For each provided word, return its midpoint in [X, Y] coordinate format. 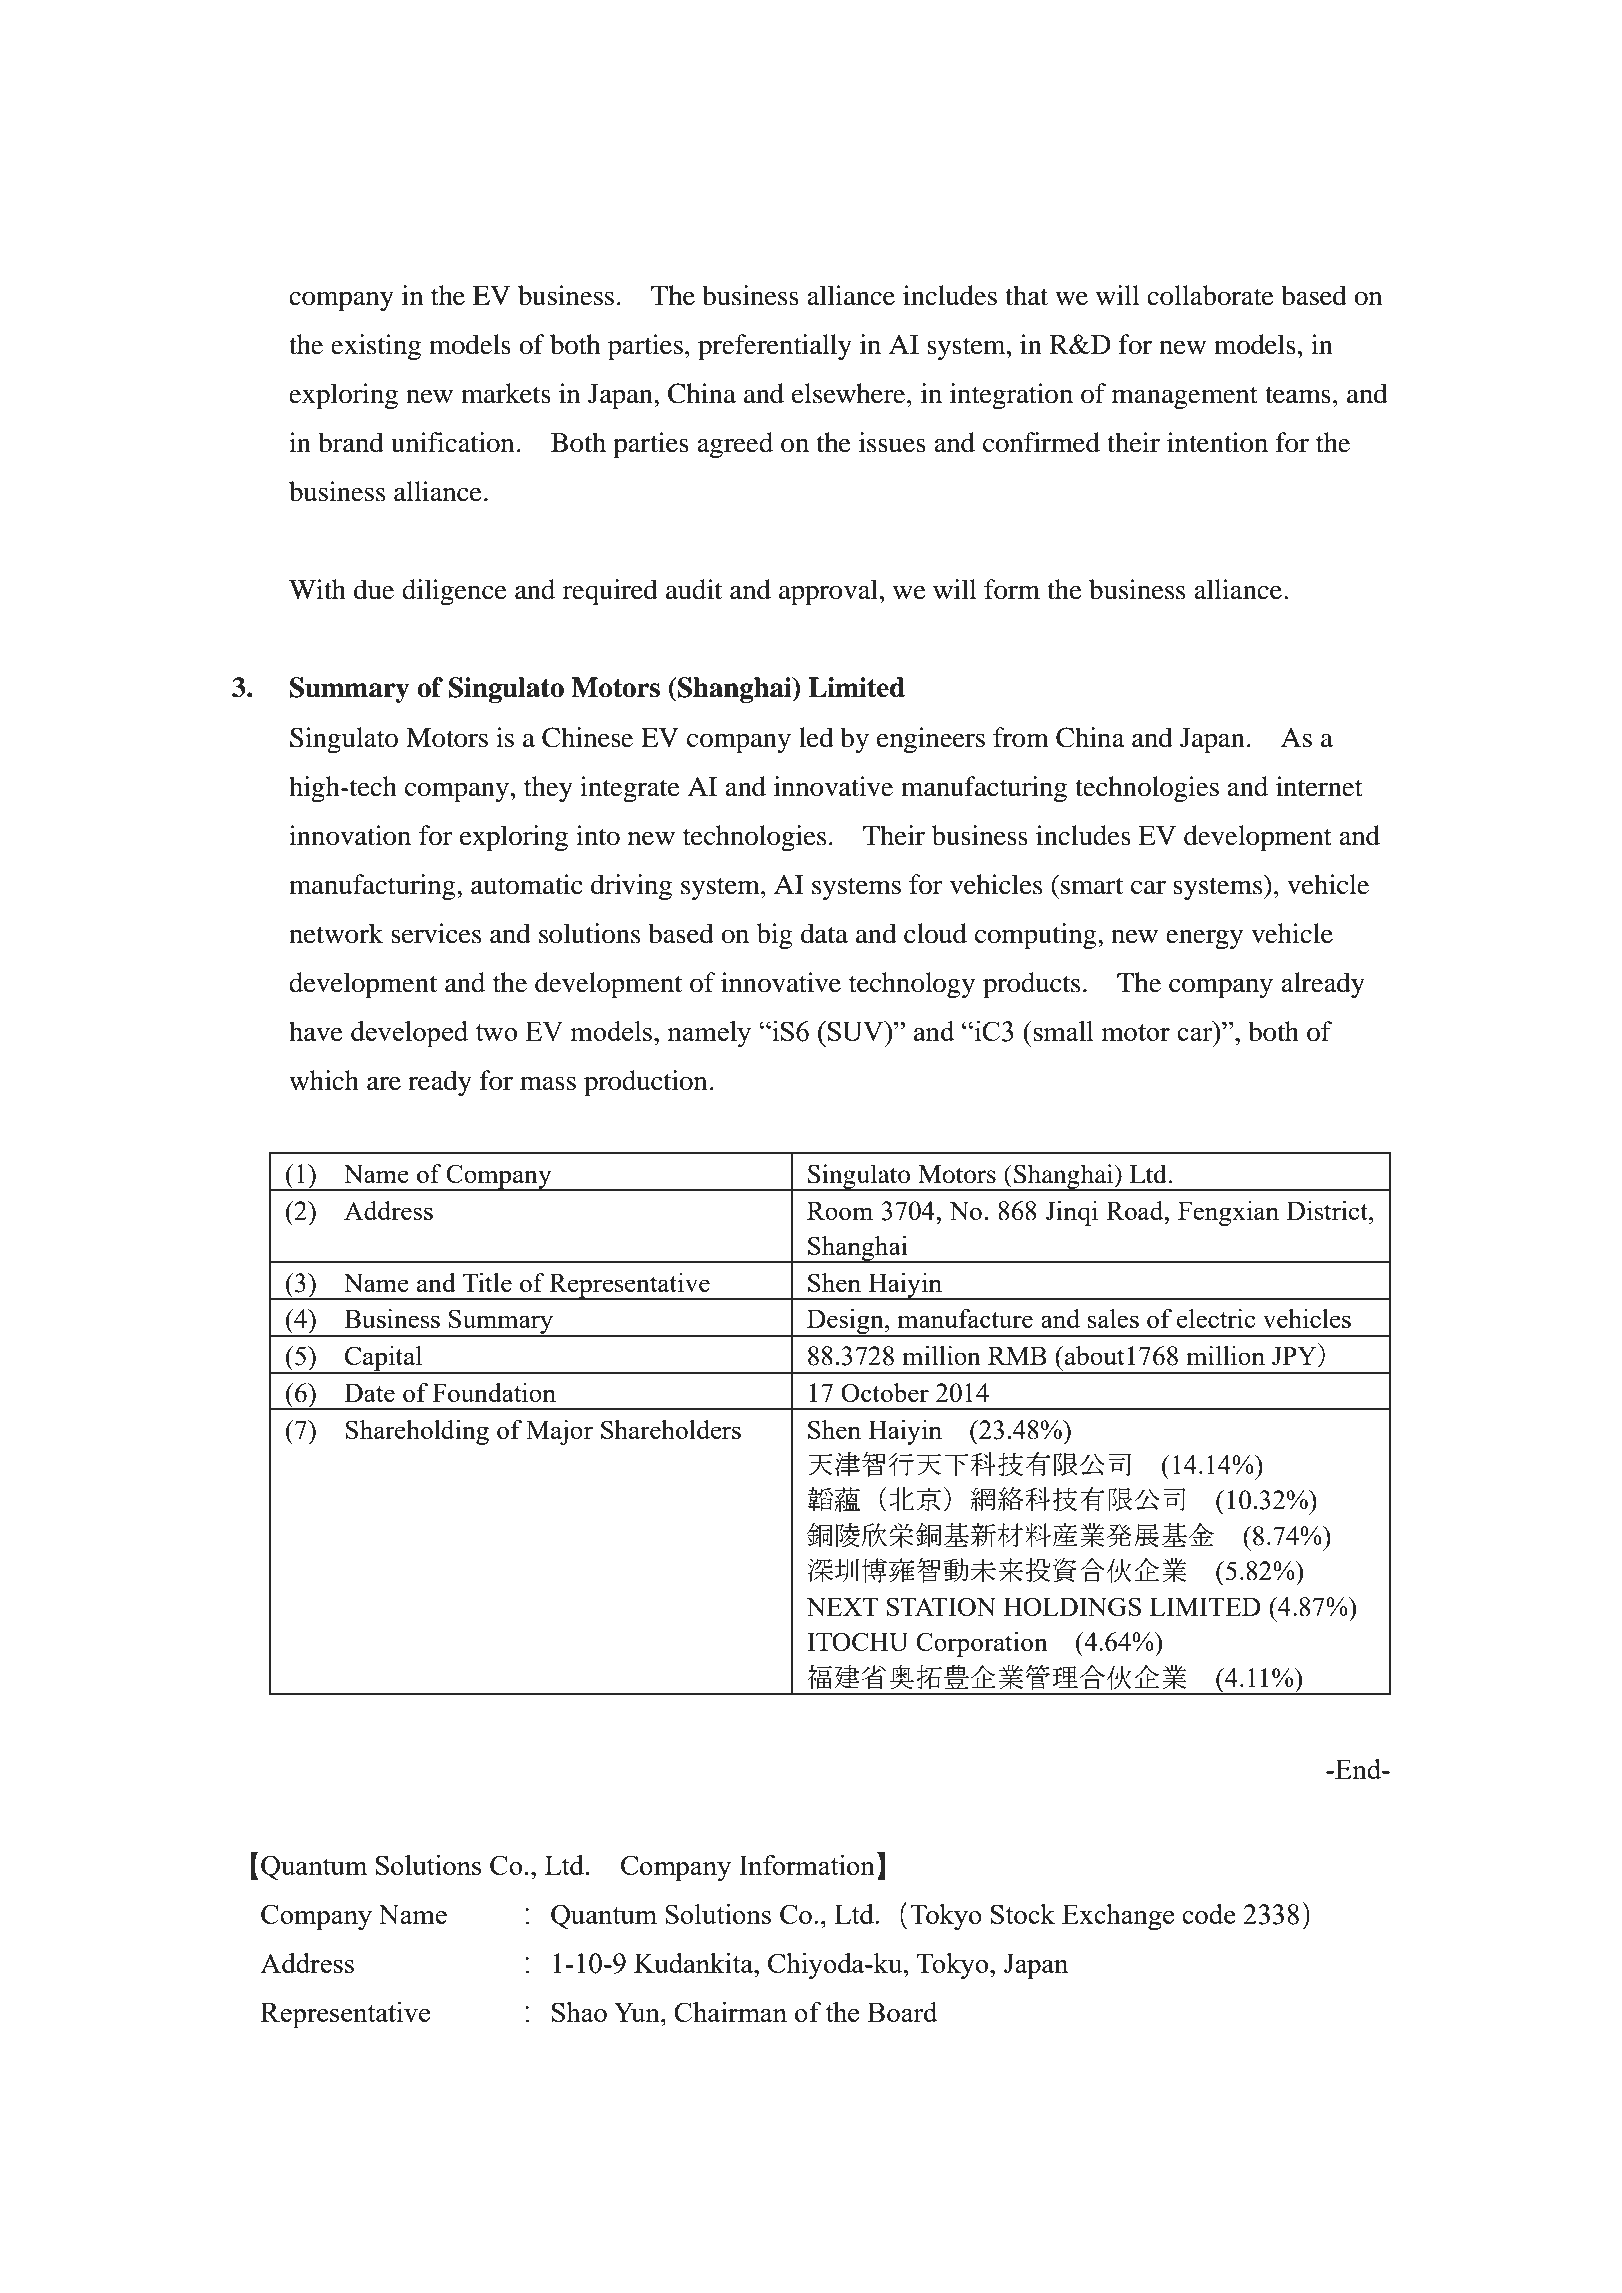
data [824, 933]
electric [1216, 1318]
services [436, 933]
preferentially [775, 347]
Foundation [494, 1392]
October [885, 1392]
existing [376, 347]
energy [1204, 939]
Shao [579, 2012]
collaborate [1210, 295]
